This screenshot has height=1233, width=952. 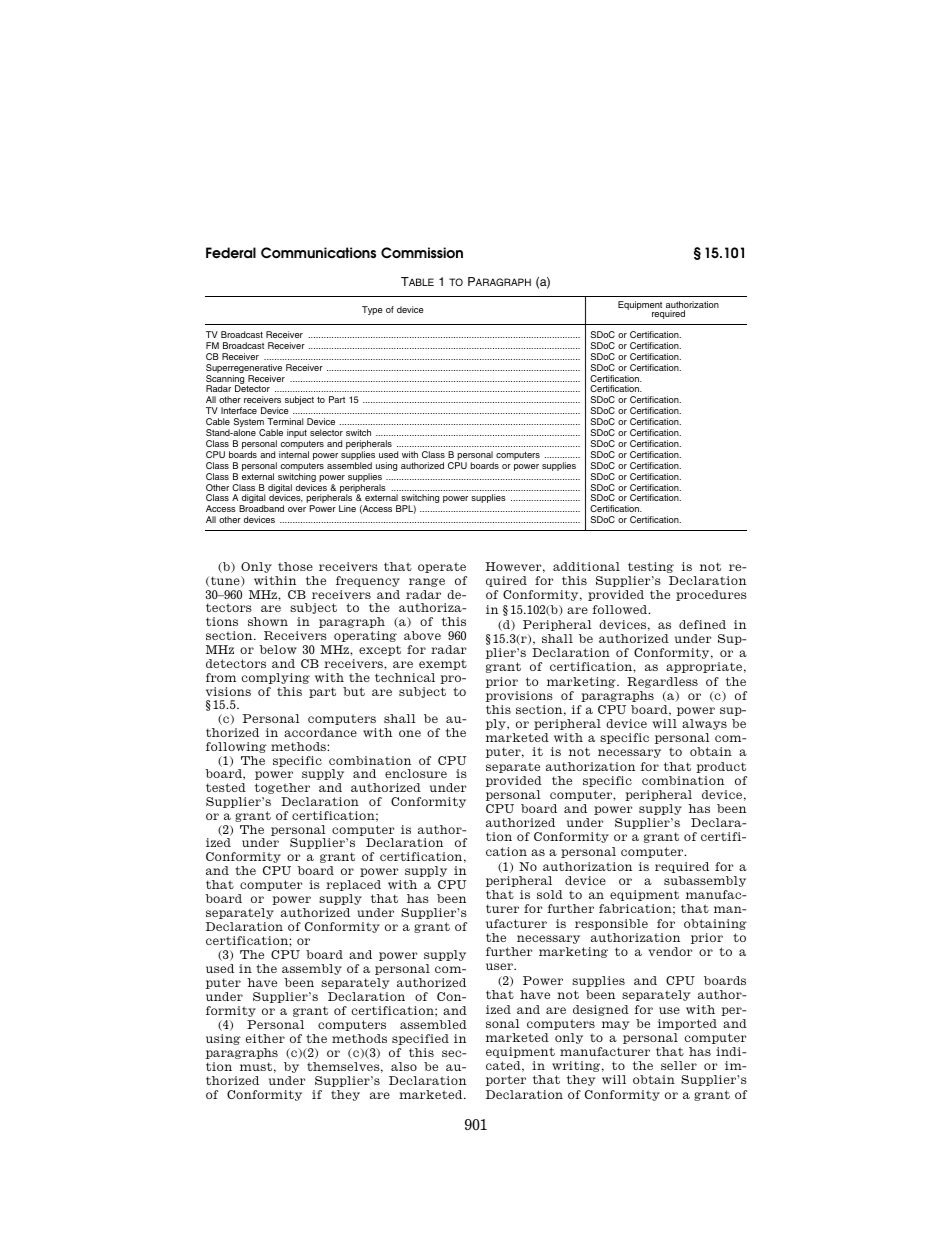 I want to click on enclosure, so click(x=416, y=773).
